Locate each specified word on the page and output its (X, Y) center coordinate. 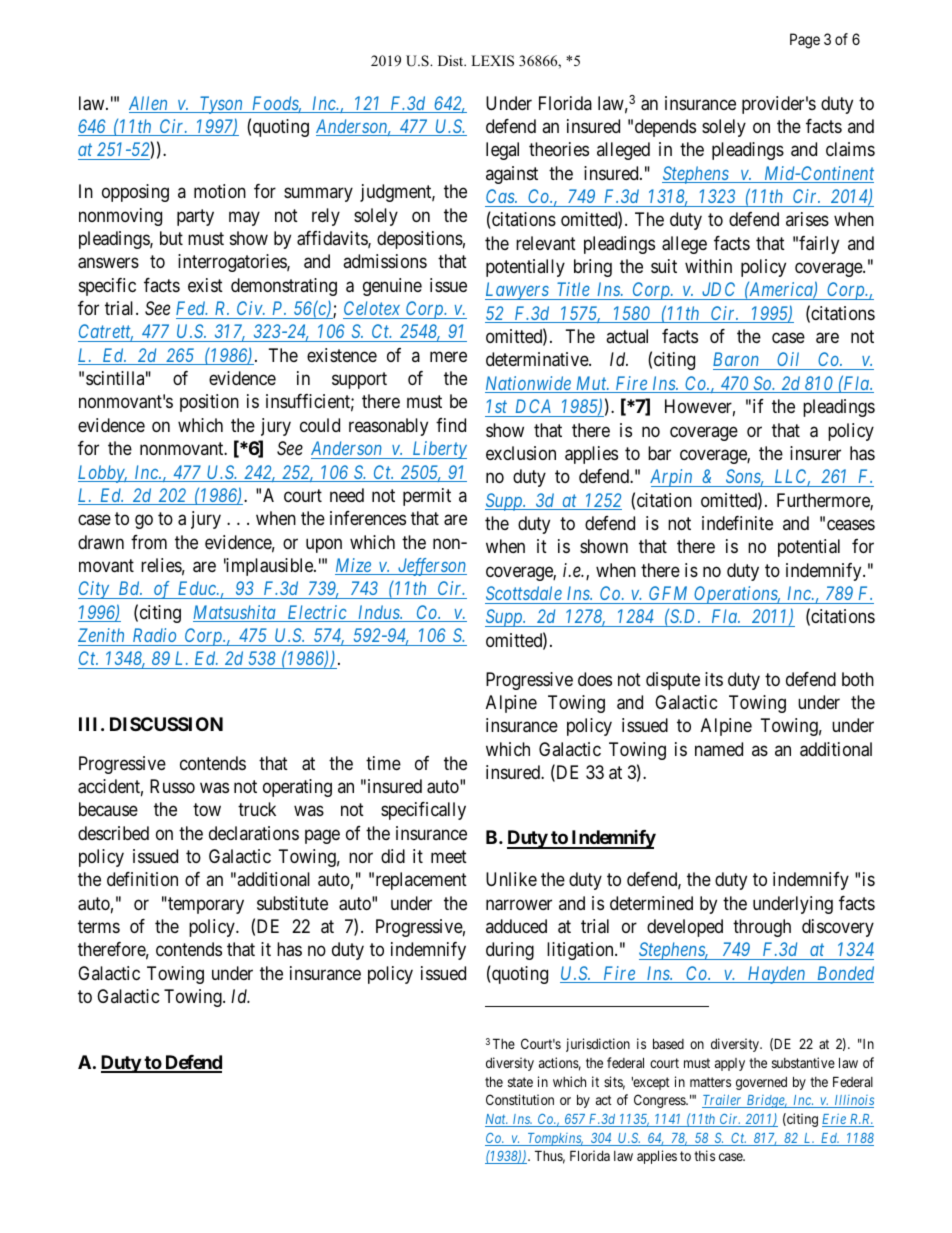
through (762, 928)
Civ (250, 308)
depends (665, 128)
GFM (668, 593)
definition (142, 879)
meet (449, 856)
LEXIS (492, 61)
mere (448, 356)
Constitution (520, 1099)
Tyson (221, 105)
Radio (154, 635)
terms (99, 926)
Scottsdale (524, 593)
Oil (789, 361)
